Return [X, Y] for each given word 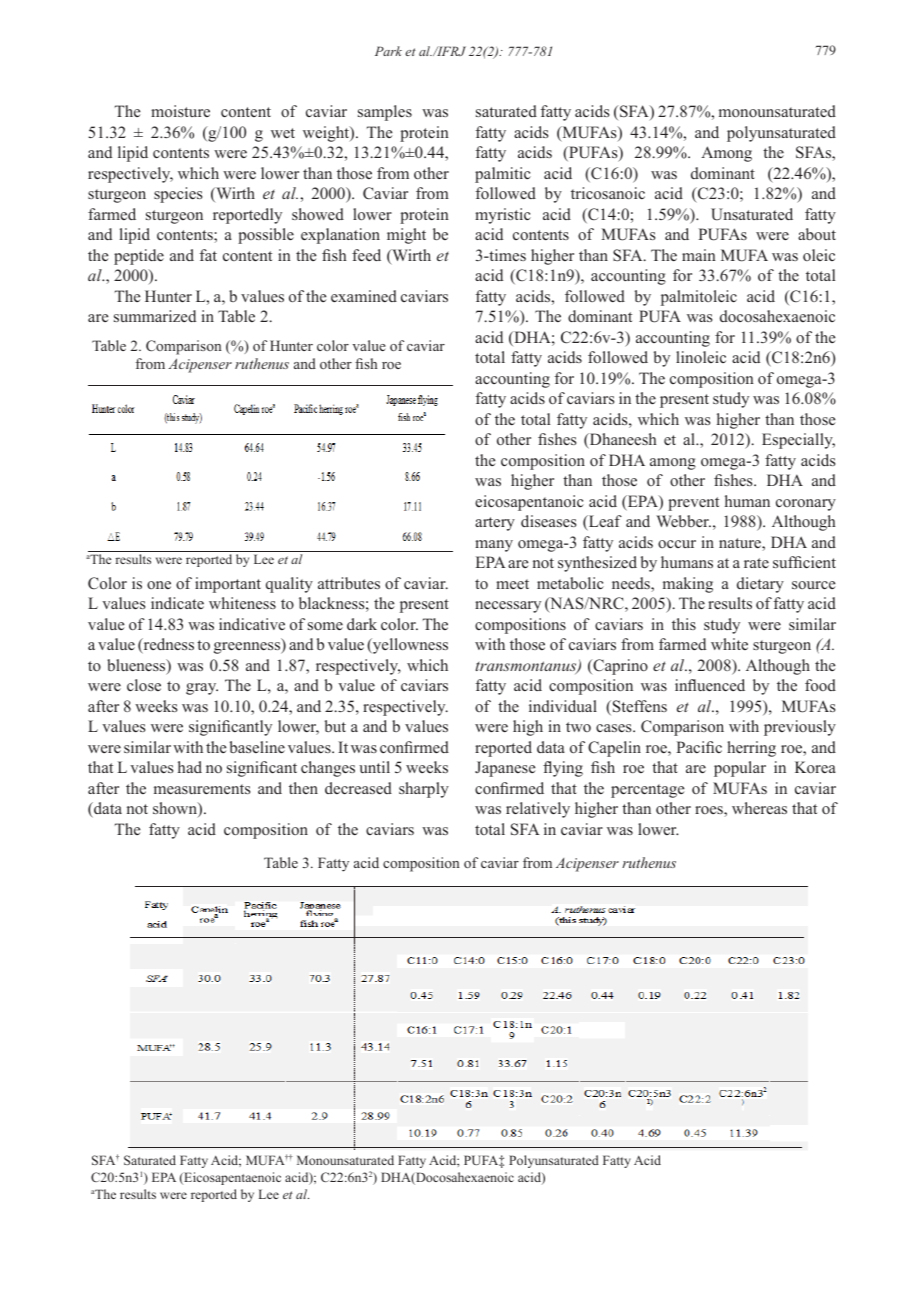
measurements [202, 789]
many [494, 546]
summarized [155, 316]
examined [364, 296]
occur [677, 544]
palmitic [503, 175]
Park [388, 51]
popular [740, 769]
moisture [180, 111]
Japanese [505, 769]
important [228, 585]
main [699, 255]
